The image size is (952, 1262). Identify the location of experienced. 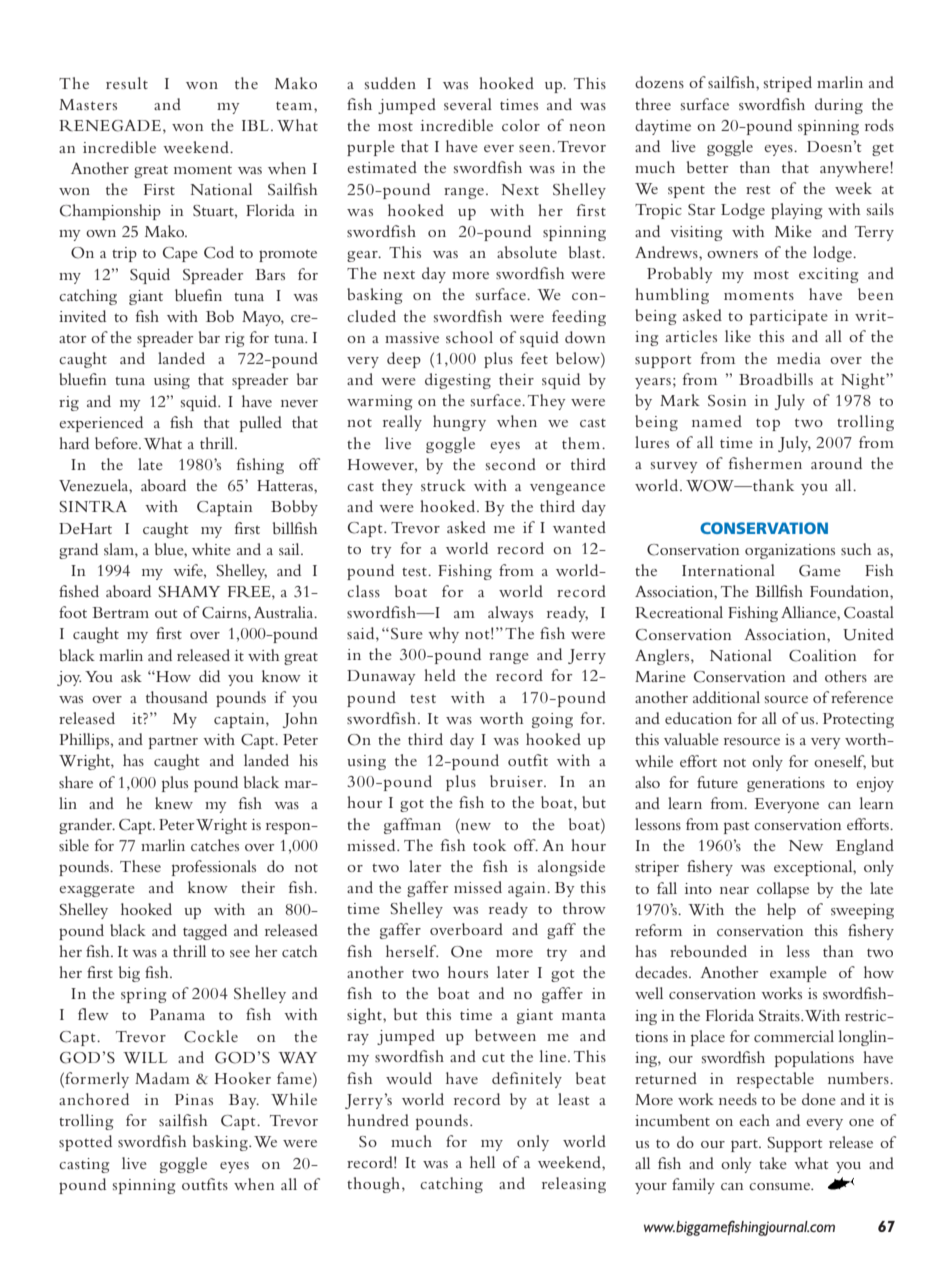
(101, 424).
